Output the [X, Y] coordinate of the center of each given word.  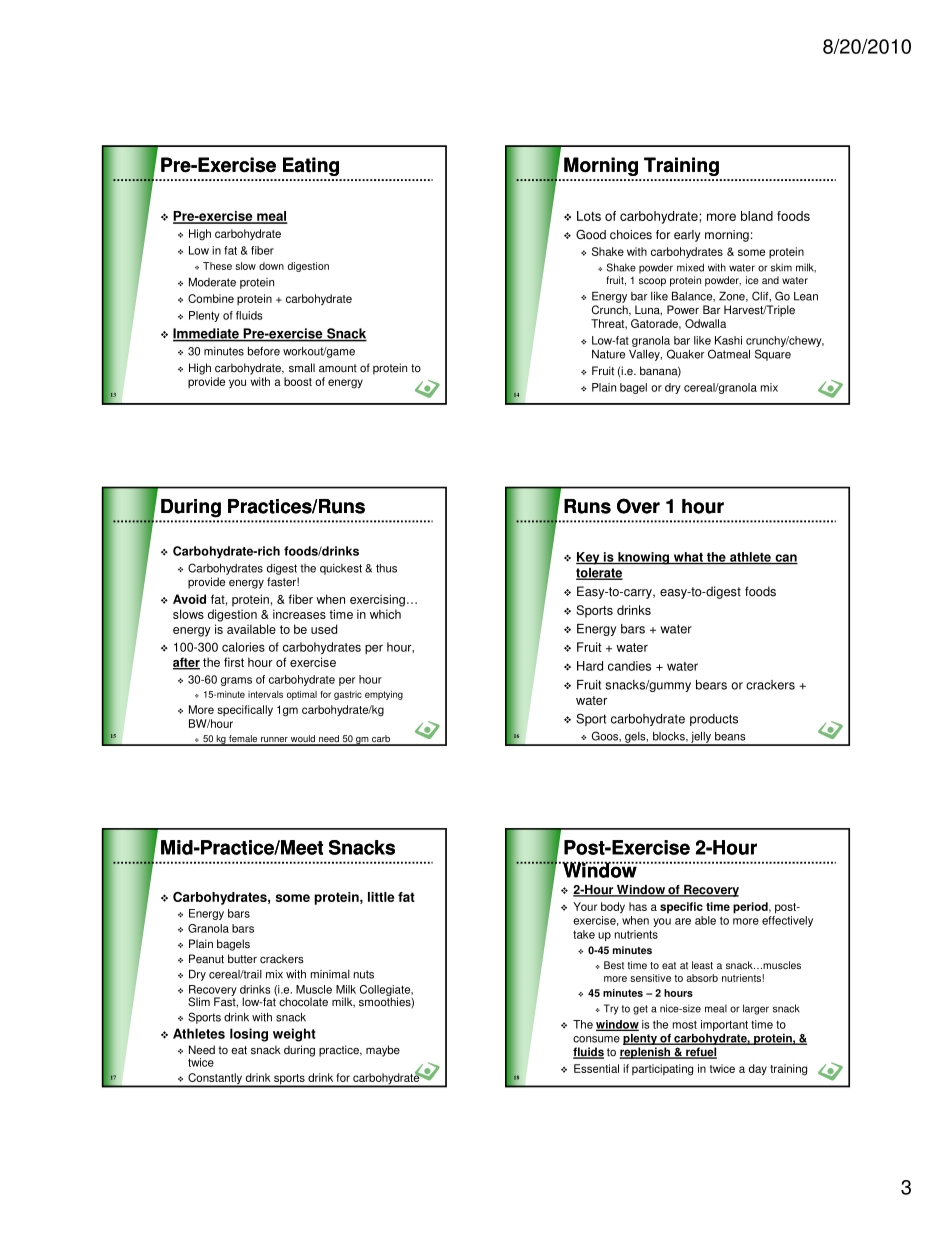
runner [274, 741]
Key [589, 558]
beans [730, 736]
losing [249, 1035]
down [271, 266]
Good [591, 234]
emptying [384, 695]
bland [757, 216]
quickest [341, 569]
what [688, 558]
